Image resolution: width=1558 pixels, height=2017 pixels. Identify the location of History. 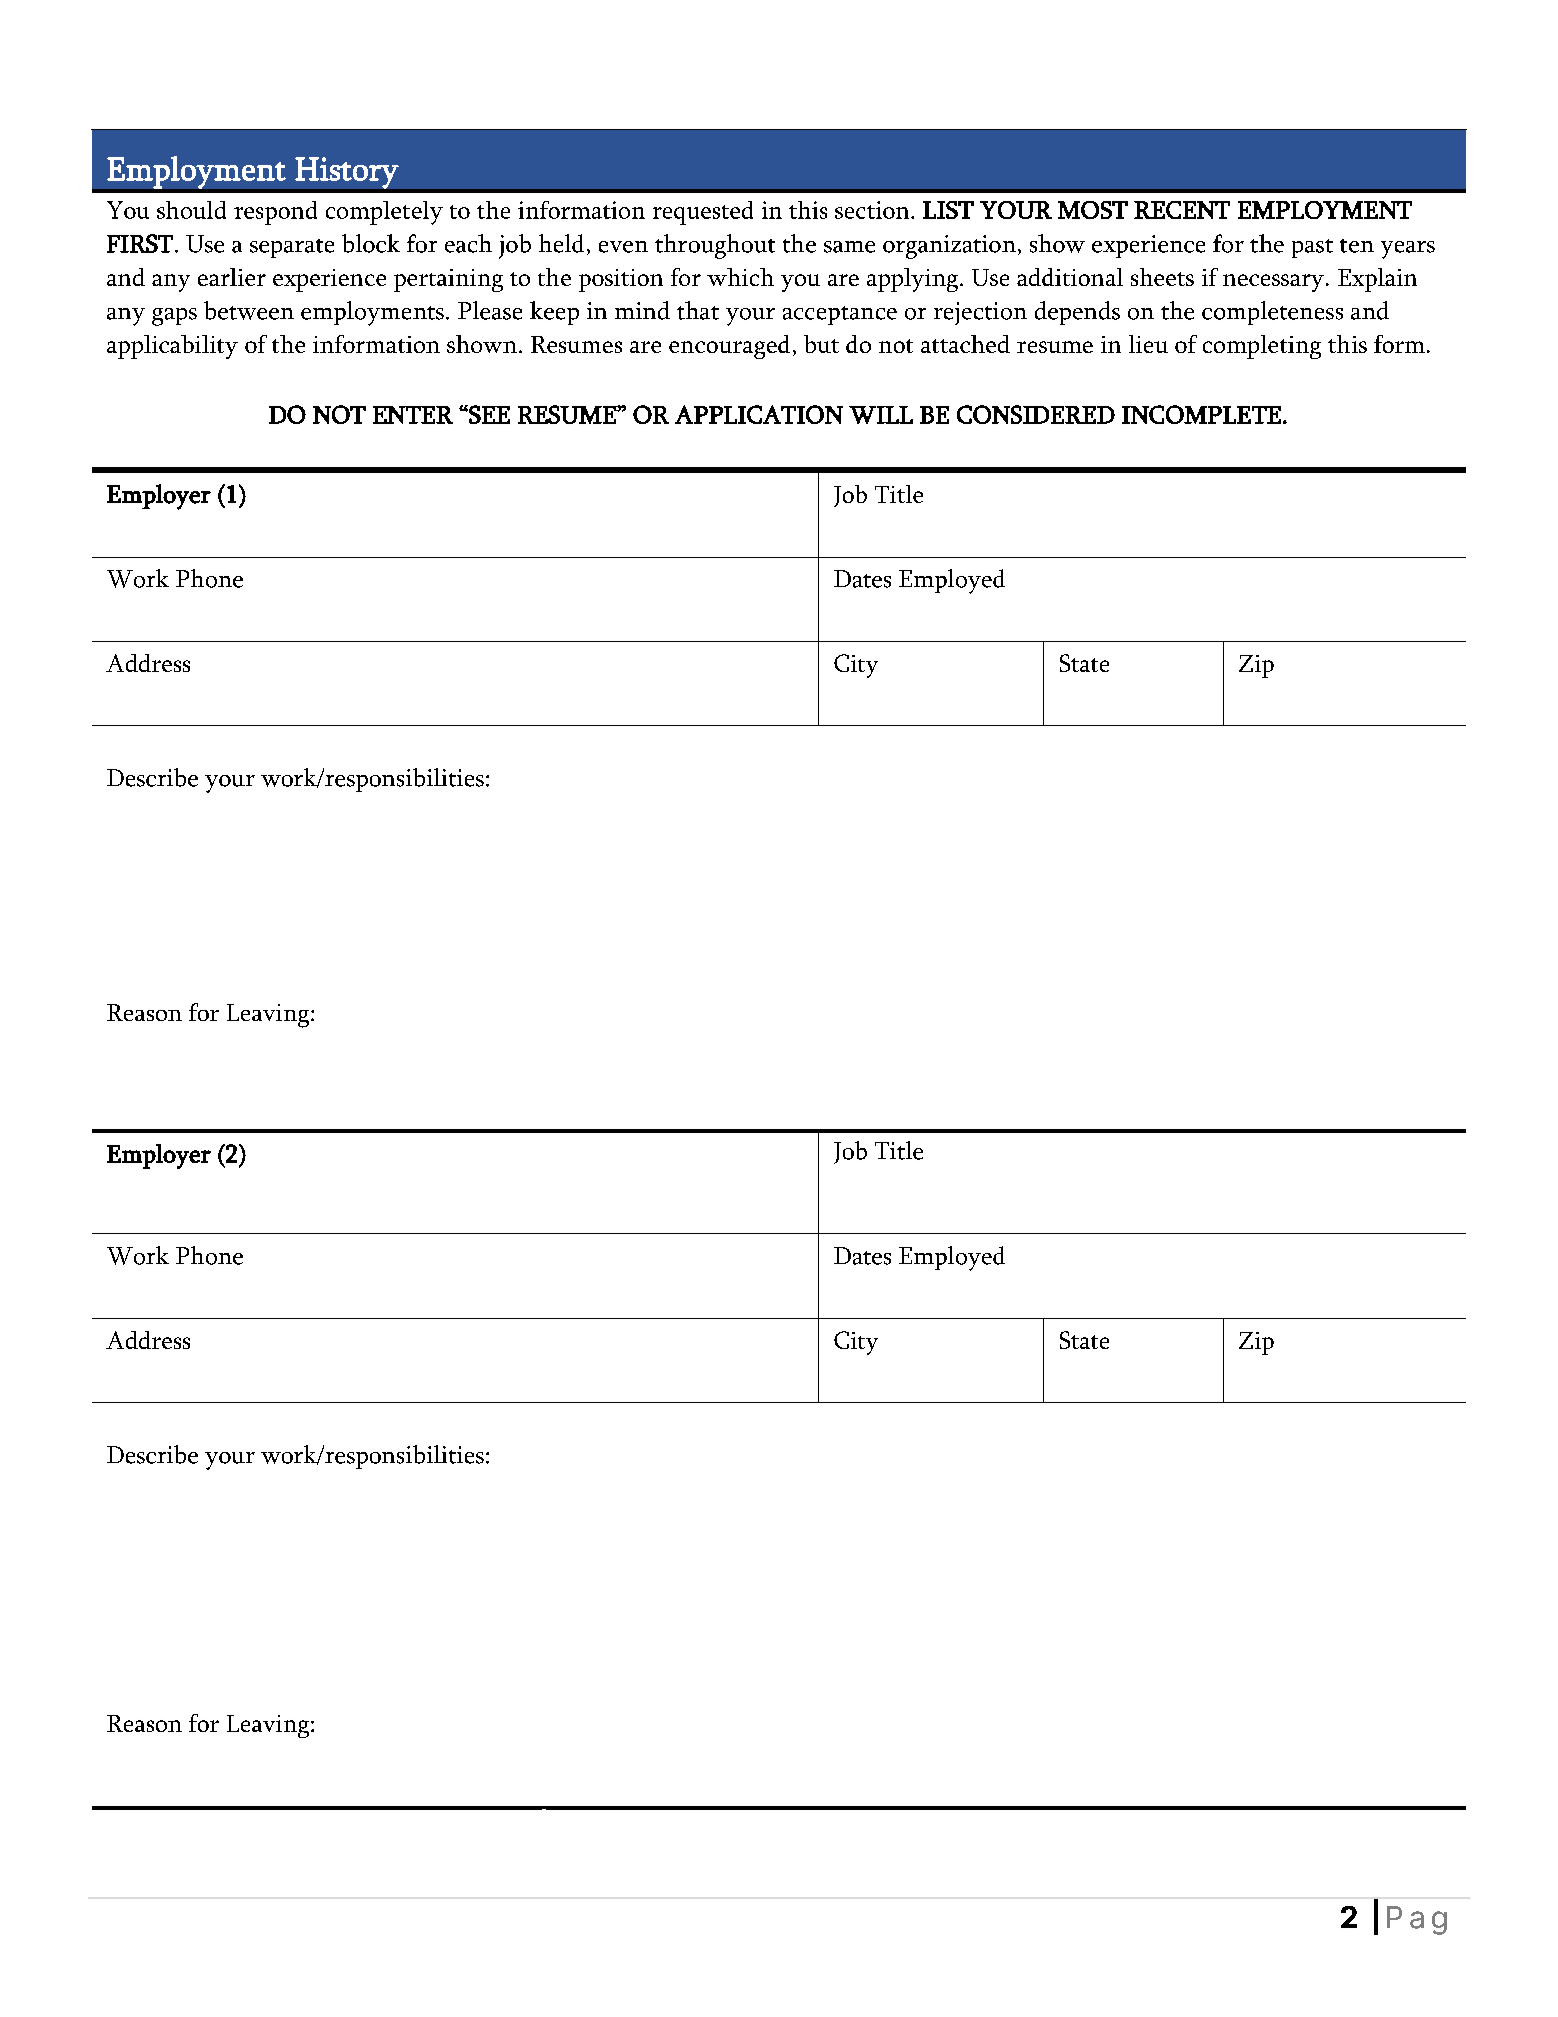
(347, 173).
